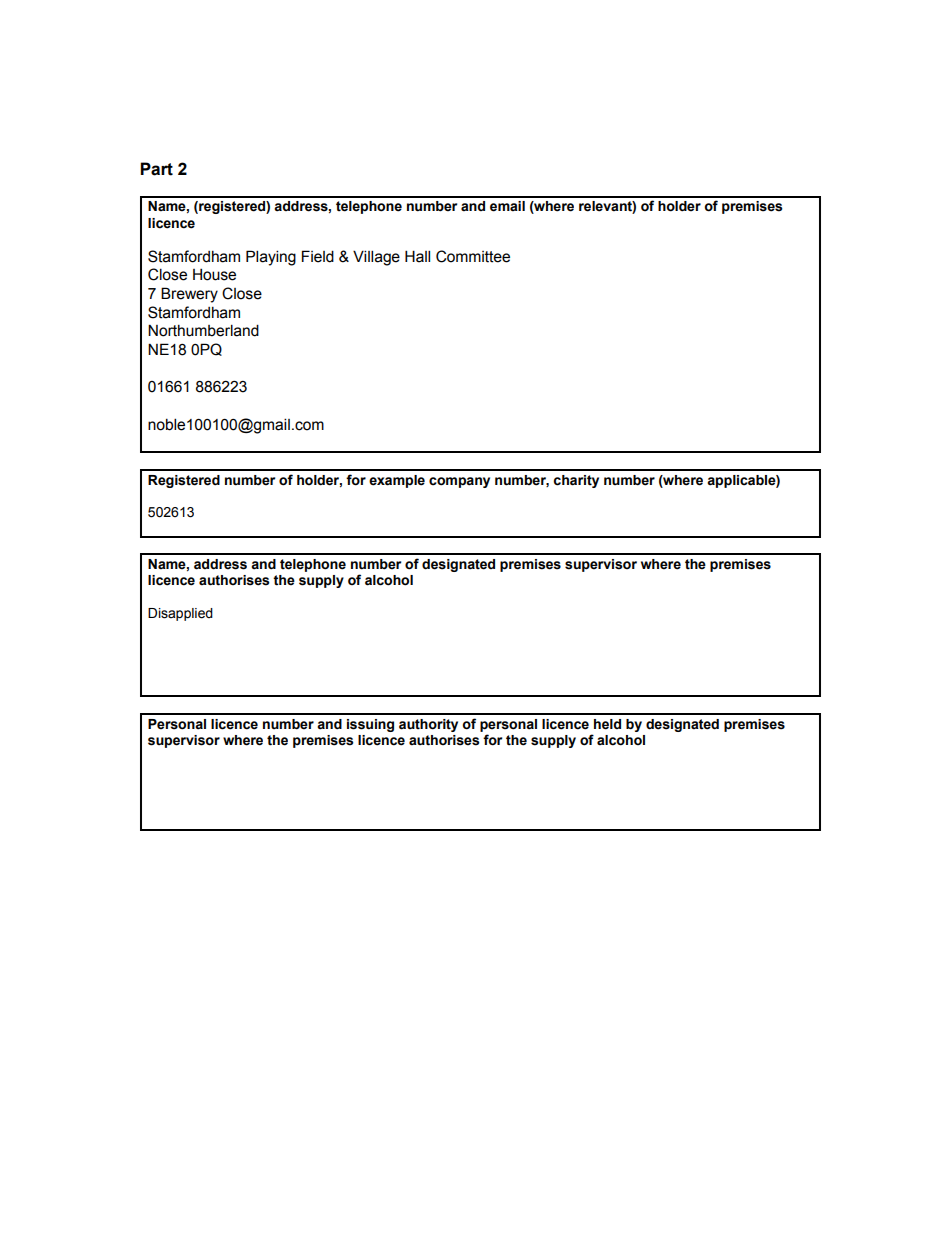 This page has height=1233, width=952. What do you see at coordinates (189, 295) in the page?
I see `Brewery` at bounding box center [189, 295].
